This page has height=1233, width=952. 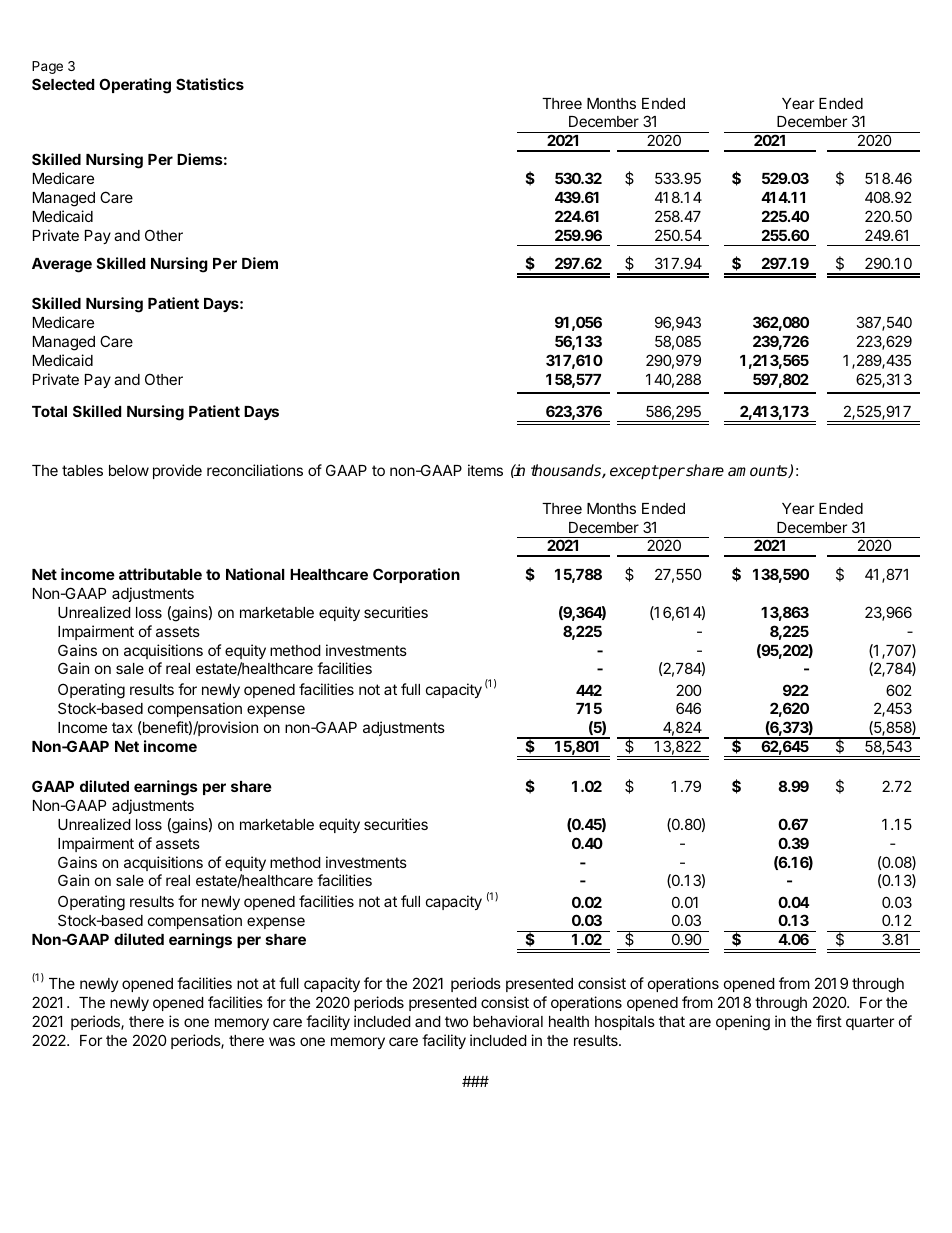 What do you see at coordinates (122, 727) in the page?
I see `tax` at bounding box center [122, 727].
